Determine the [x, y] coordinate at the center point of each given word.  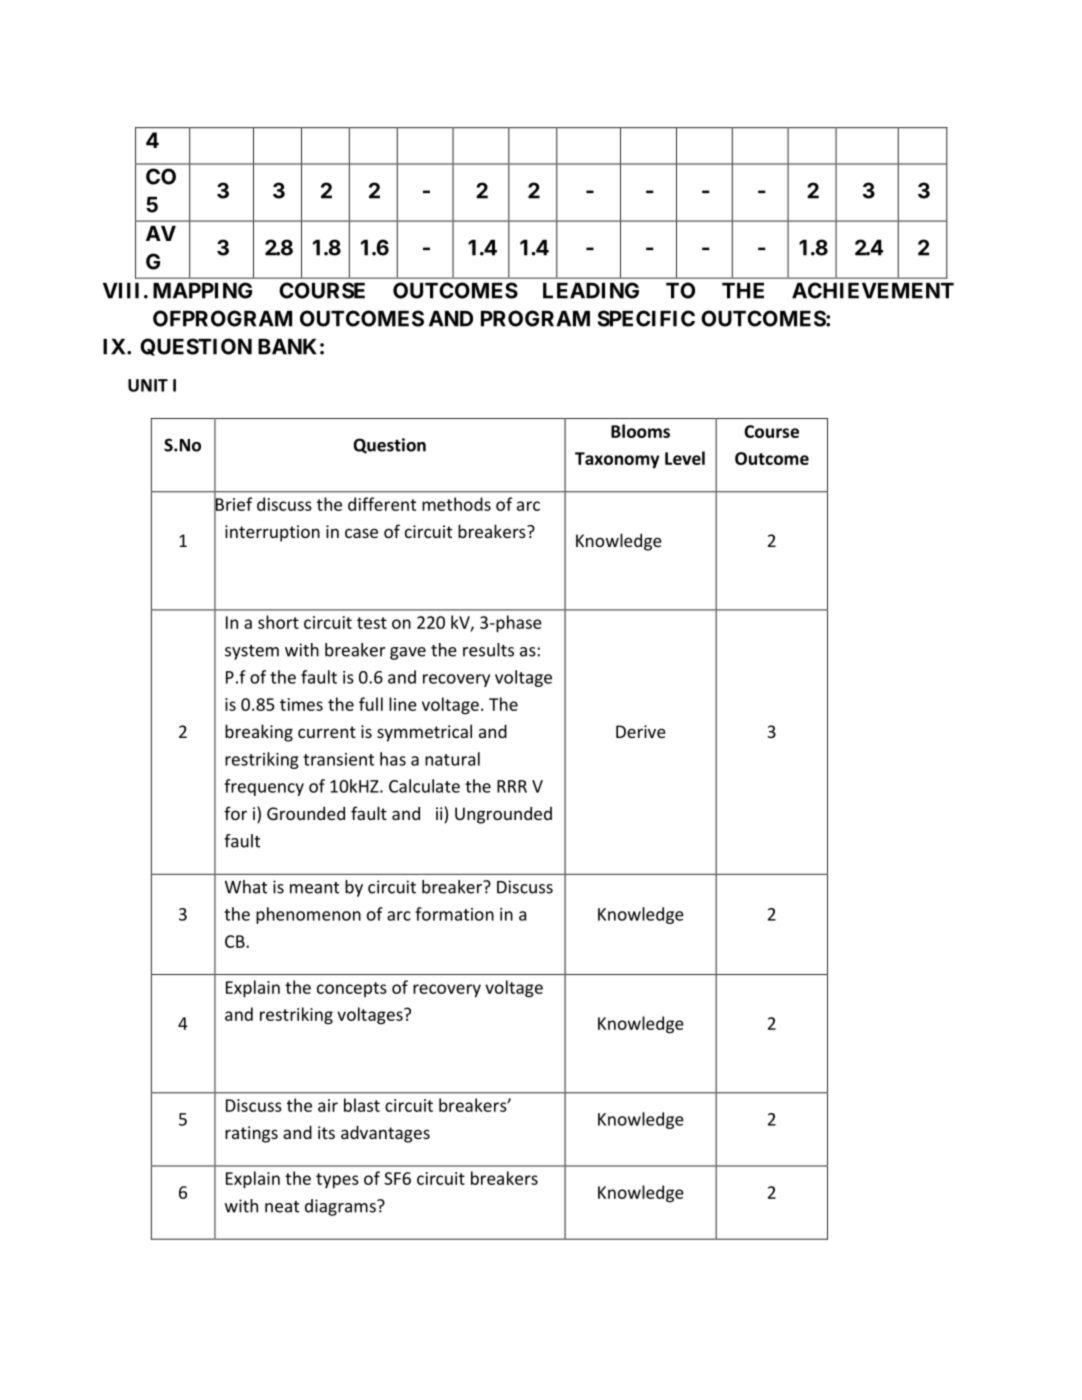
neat [282, 1207]
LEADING [591, 290]
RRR [512, 786]
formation [454, 914]
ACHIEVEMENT [873, 290]
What [246, 887]
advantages [385, 1134]
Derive [641, 731]
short [278, 622]
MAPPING [202, 290]
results [488, 650]
